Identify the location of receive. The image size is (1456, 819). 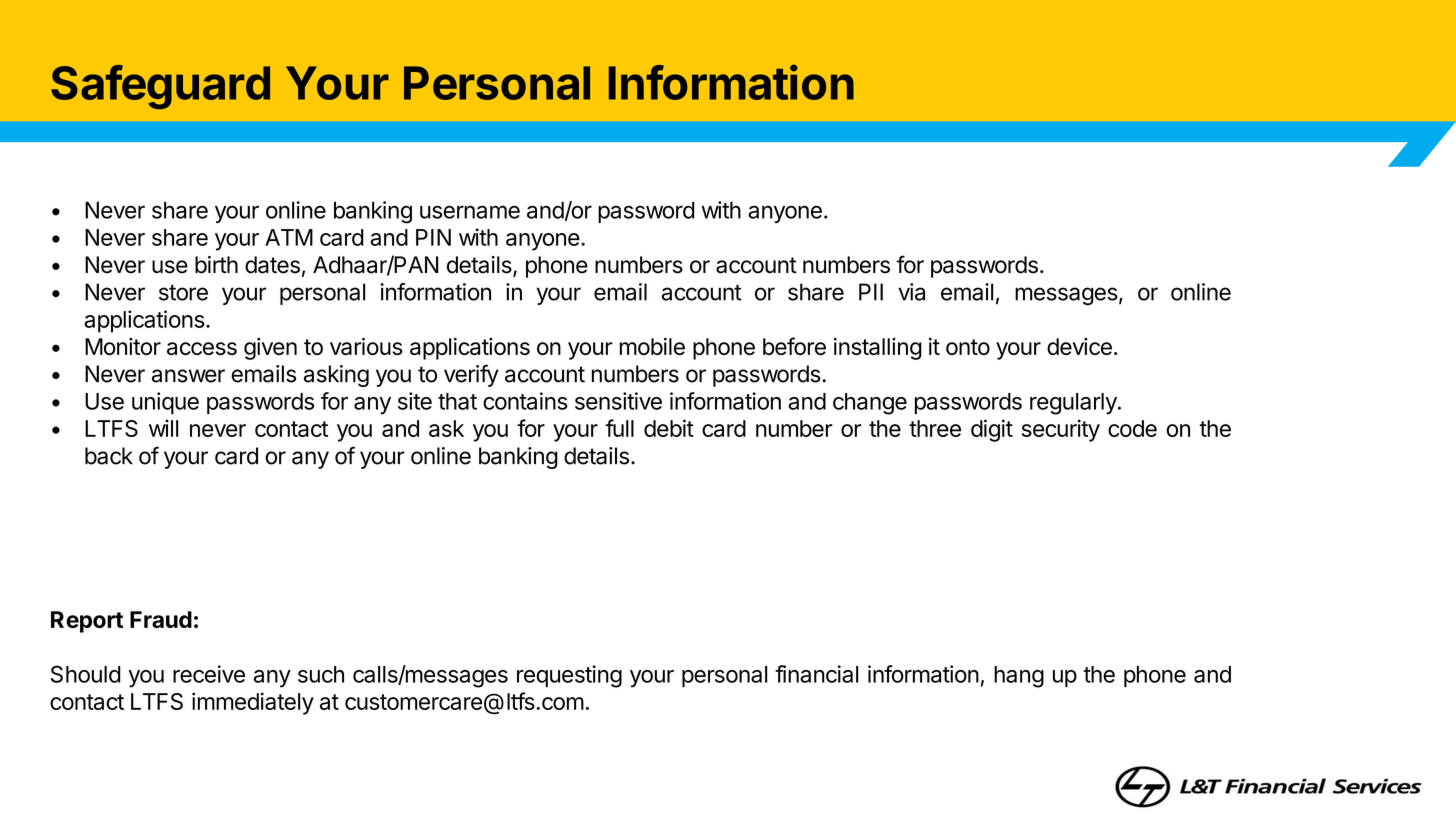
(209, 674).
